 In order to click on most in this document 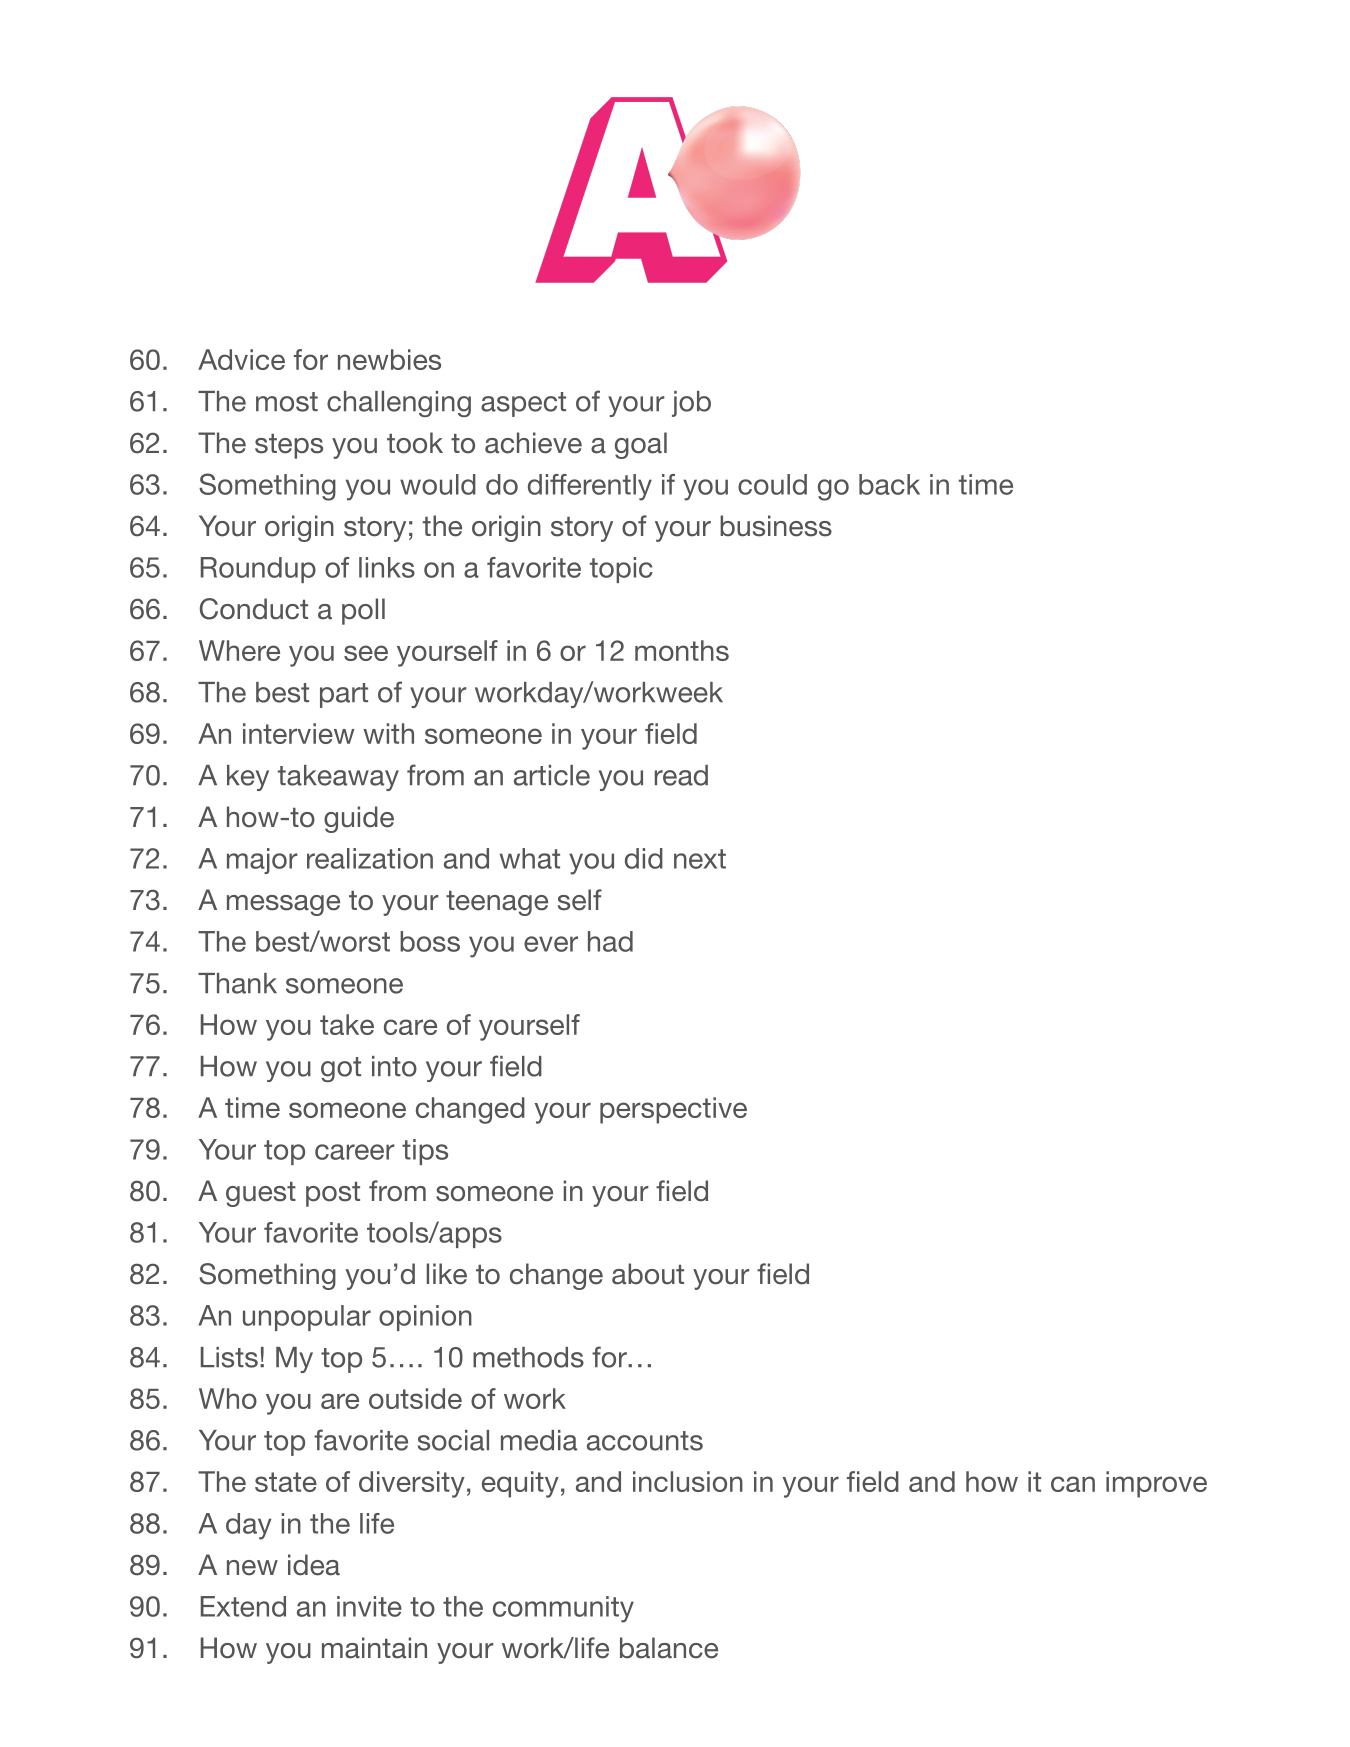, I will do `click(287, 402)`.
